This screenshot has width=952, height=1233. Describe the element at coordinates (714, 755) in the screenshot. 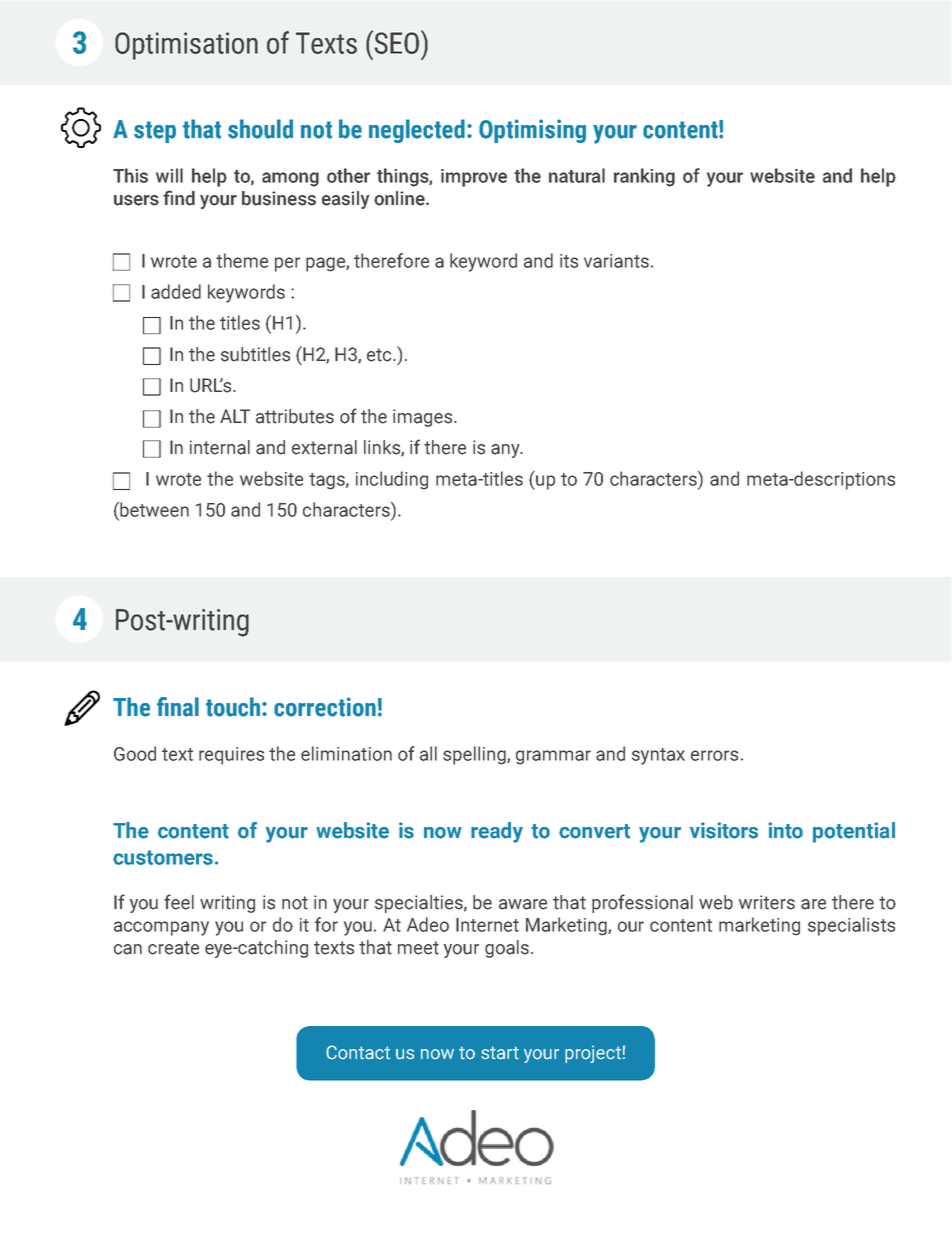

I see `errors` at that location.
